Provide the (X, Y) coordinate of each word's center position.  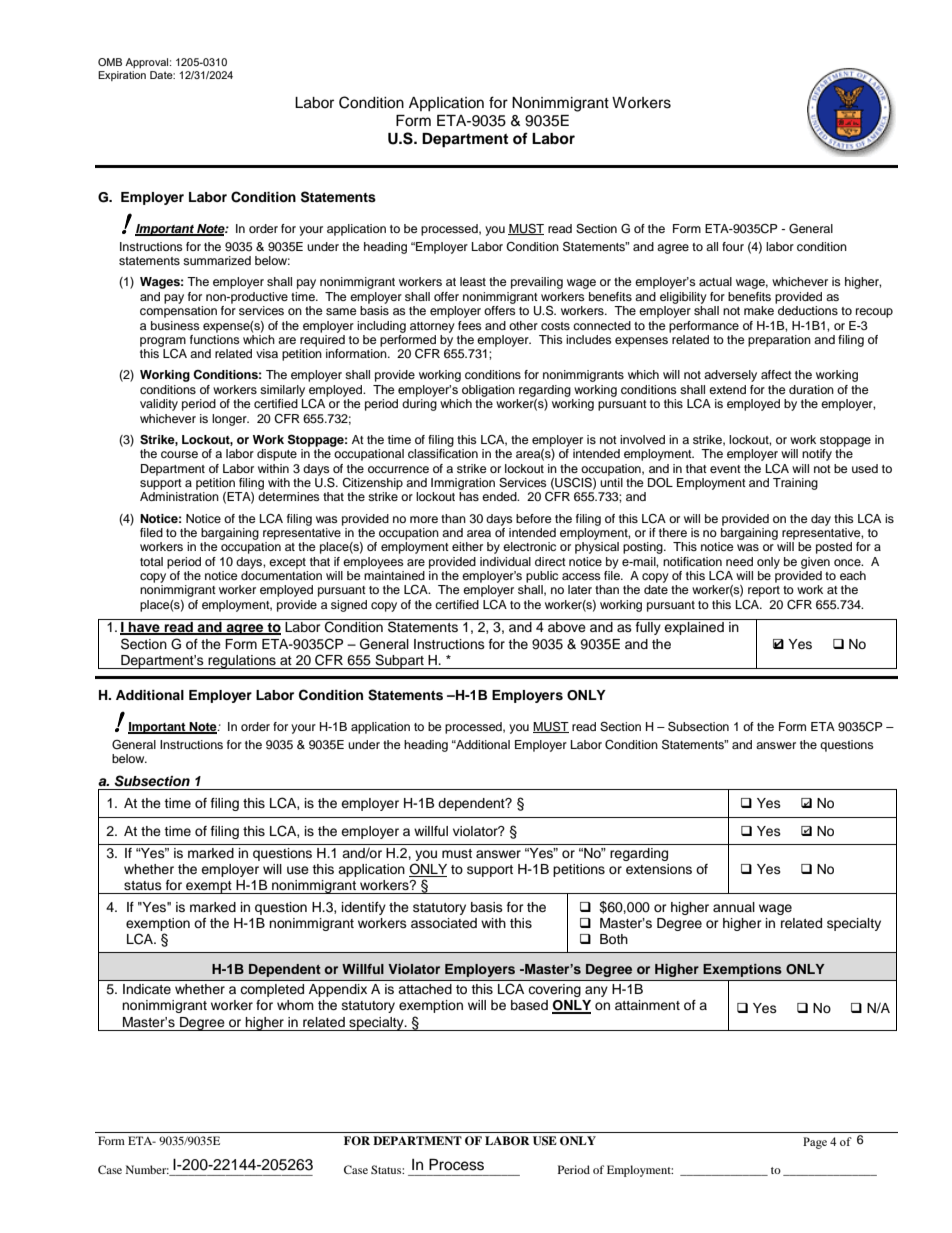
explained (694, 628)
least (473, 281)
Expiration (122, 76)
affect (776, 374)
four (733, 246)
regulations (242, 662)
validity (159, 405)
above (567, 627)
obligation (488, 391)
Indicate (147, 989)
